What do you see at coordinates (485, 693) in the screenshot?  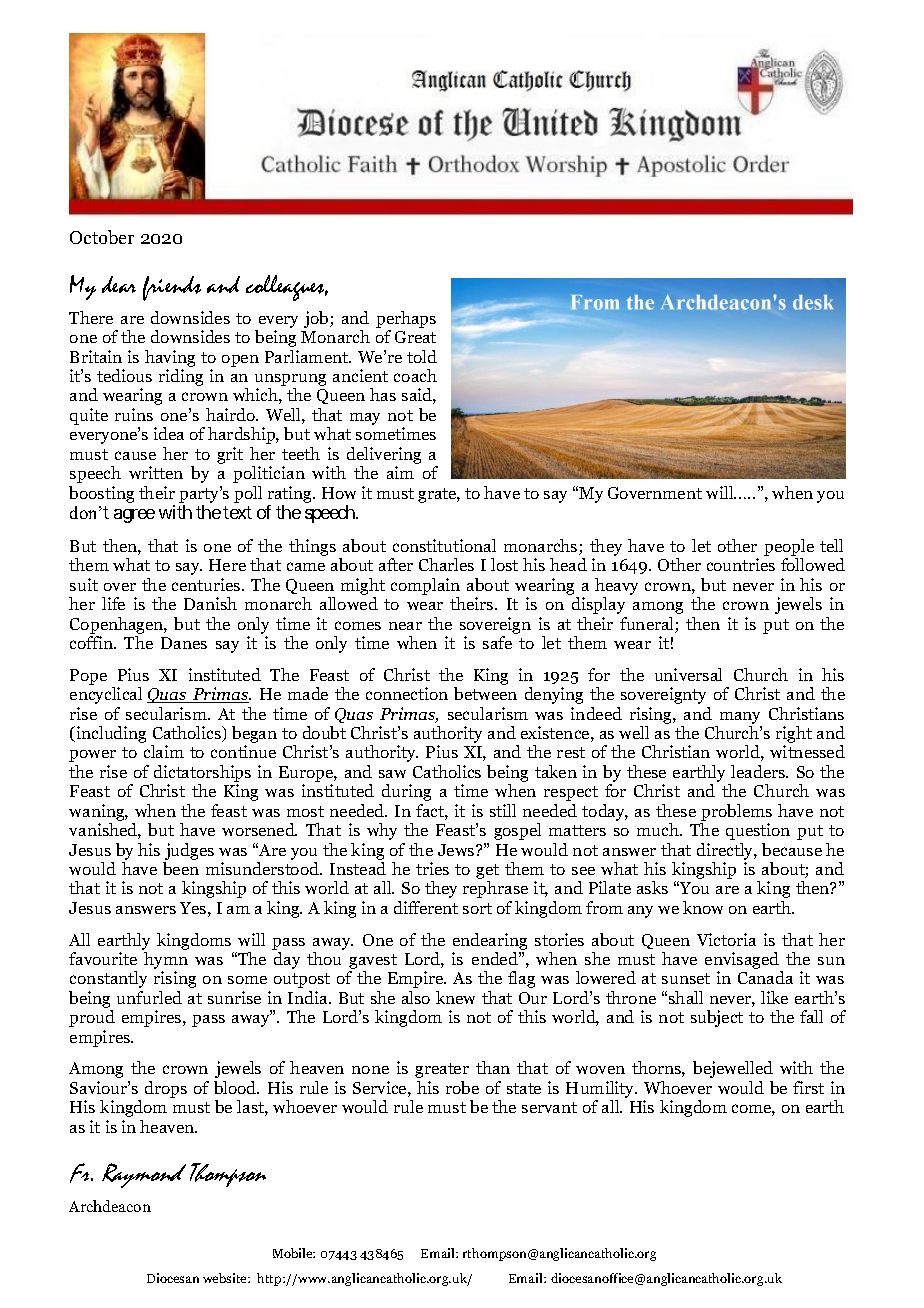 I see `between` at bounding box center [485, 693].
